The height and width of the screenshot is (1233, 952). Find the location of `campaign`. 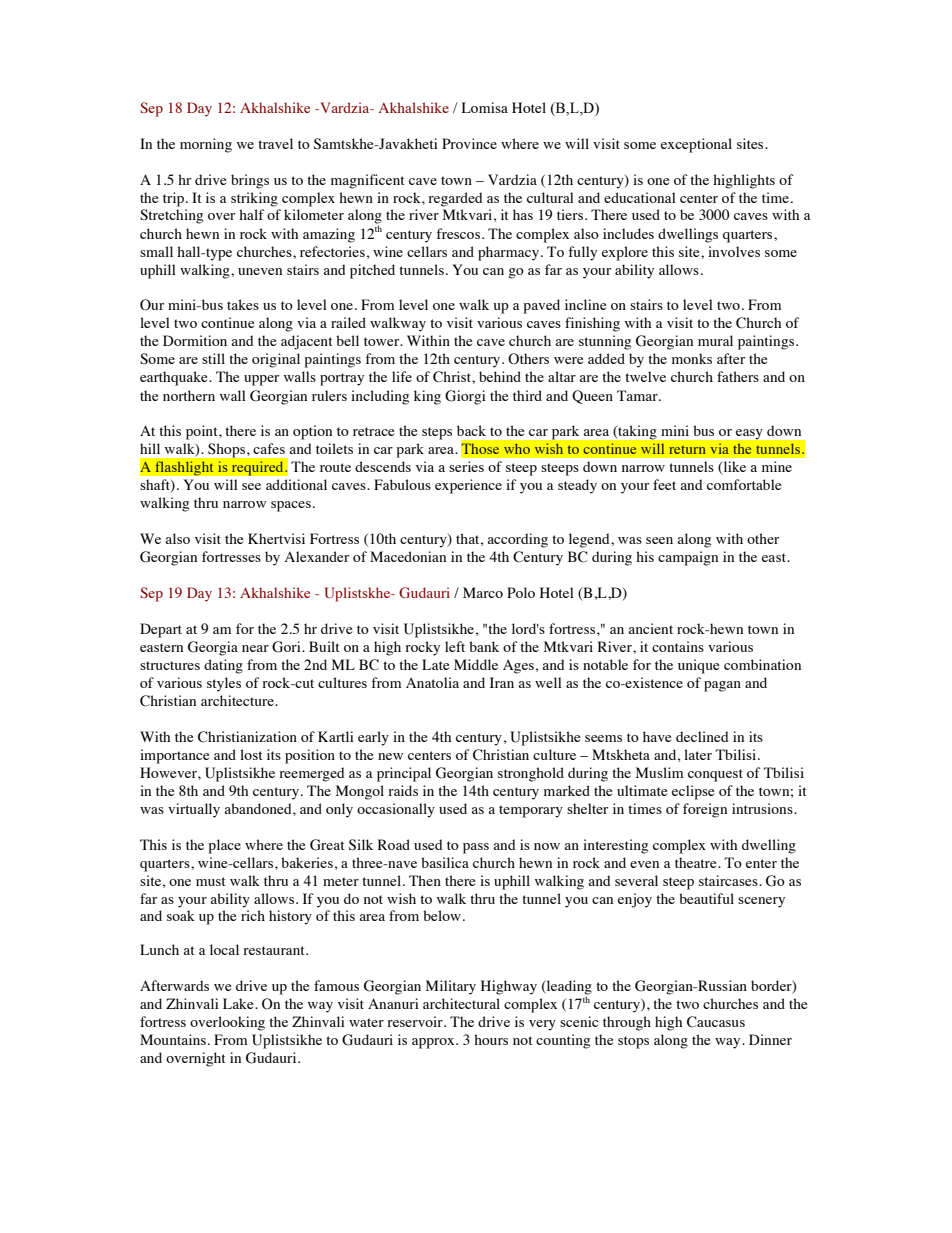

campaign is located at coordinates (688, 558).
